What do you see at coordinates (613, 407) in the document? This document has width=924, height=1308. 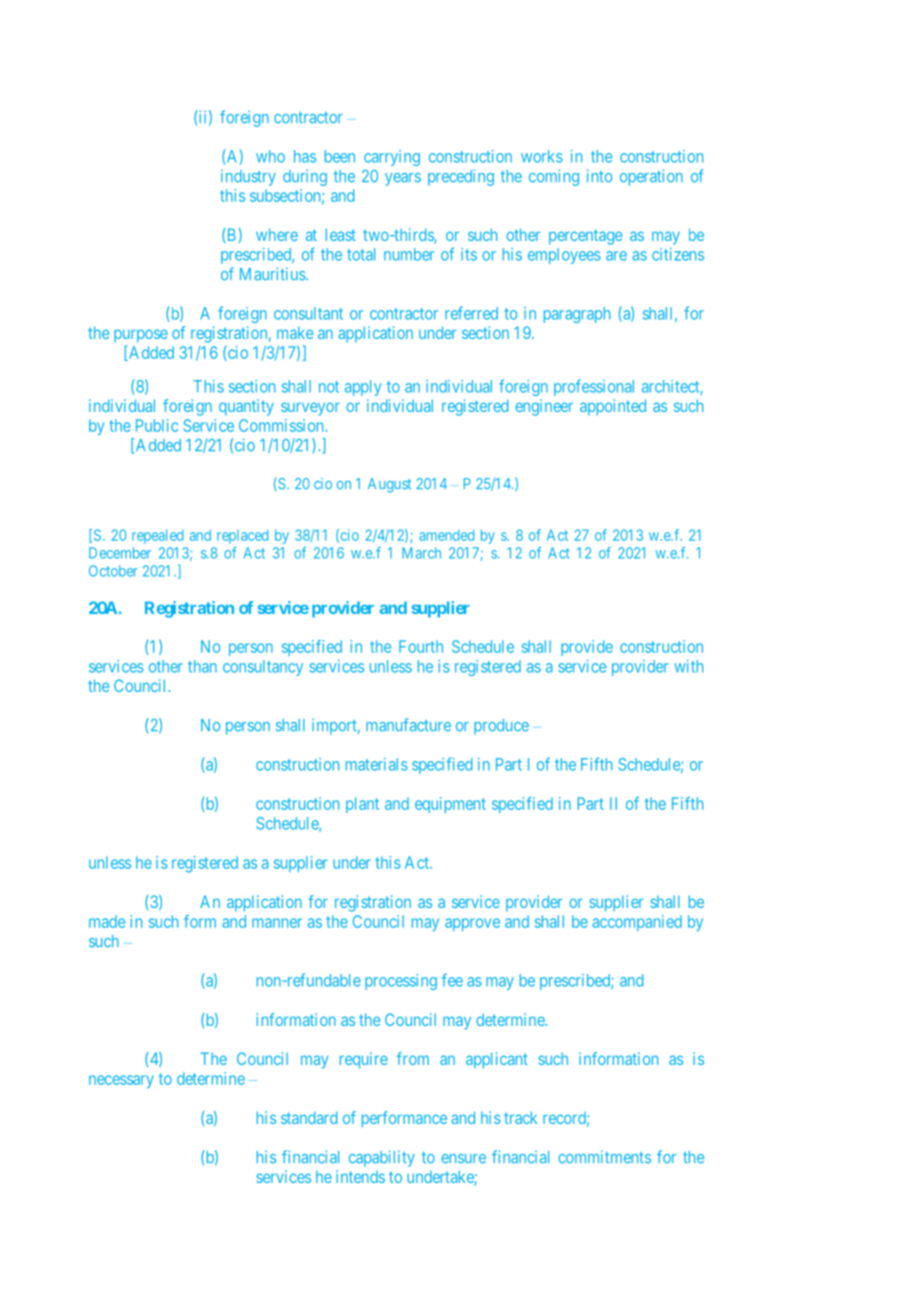 I see `appointed` at bounding box center [613, 407].
